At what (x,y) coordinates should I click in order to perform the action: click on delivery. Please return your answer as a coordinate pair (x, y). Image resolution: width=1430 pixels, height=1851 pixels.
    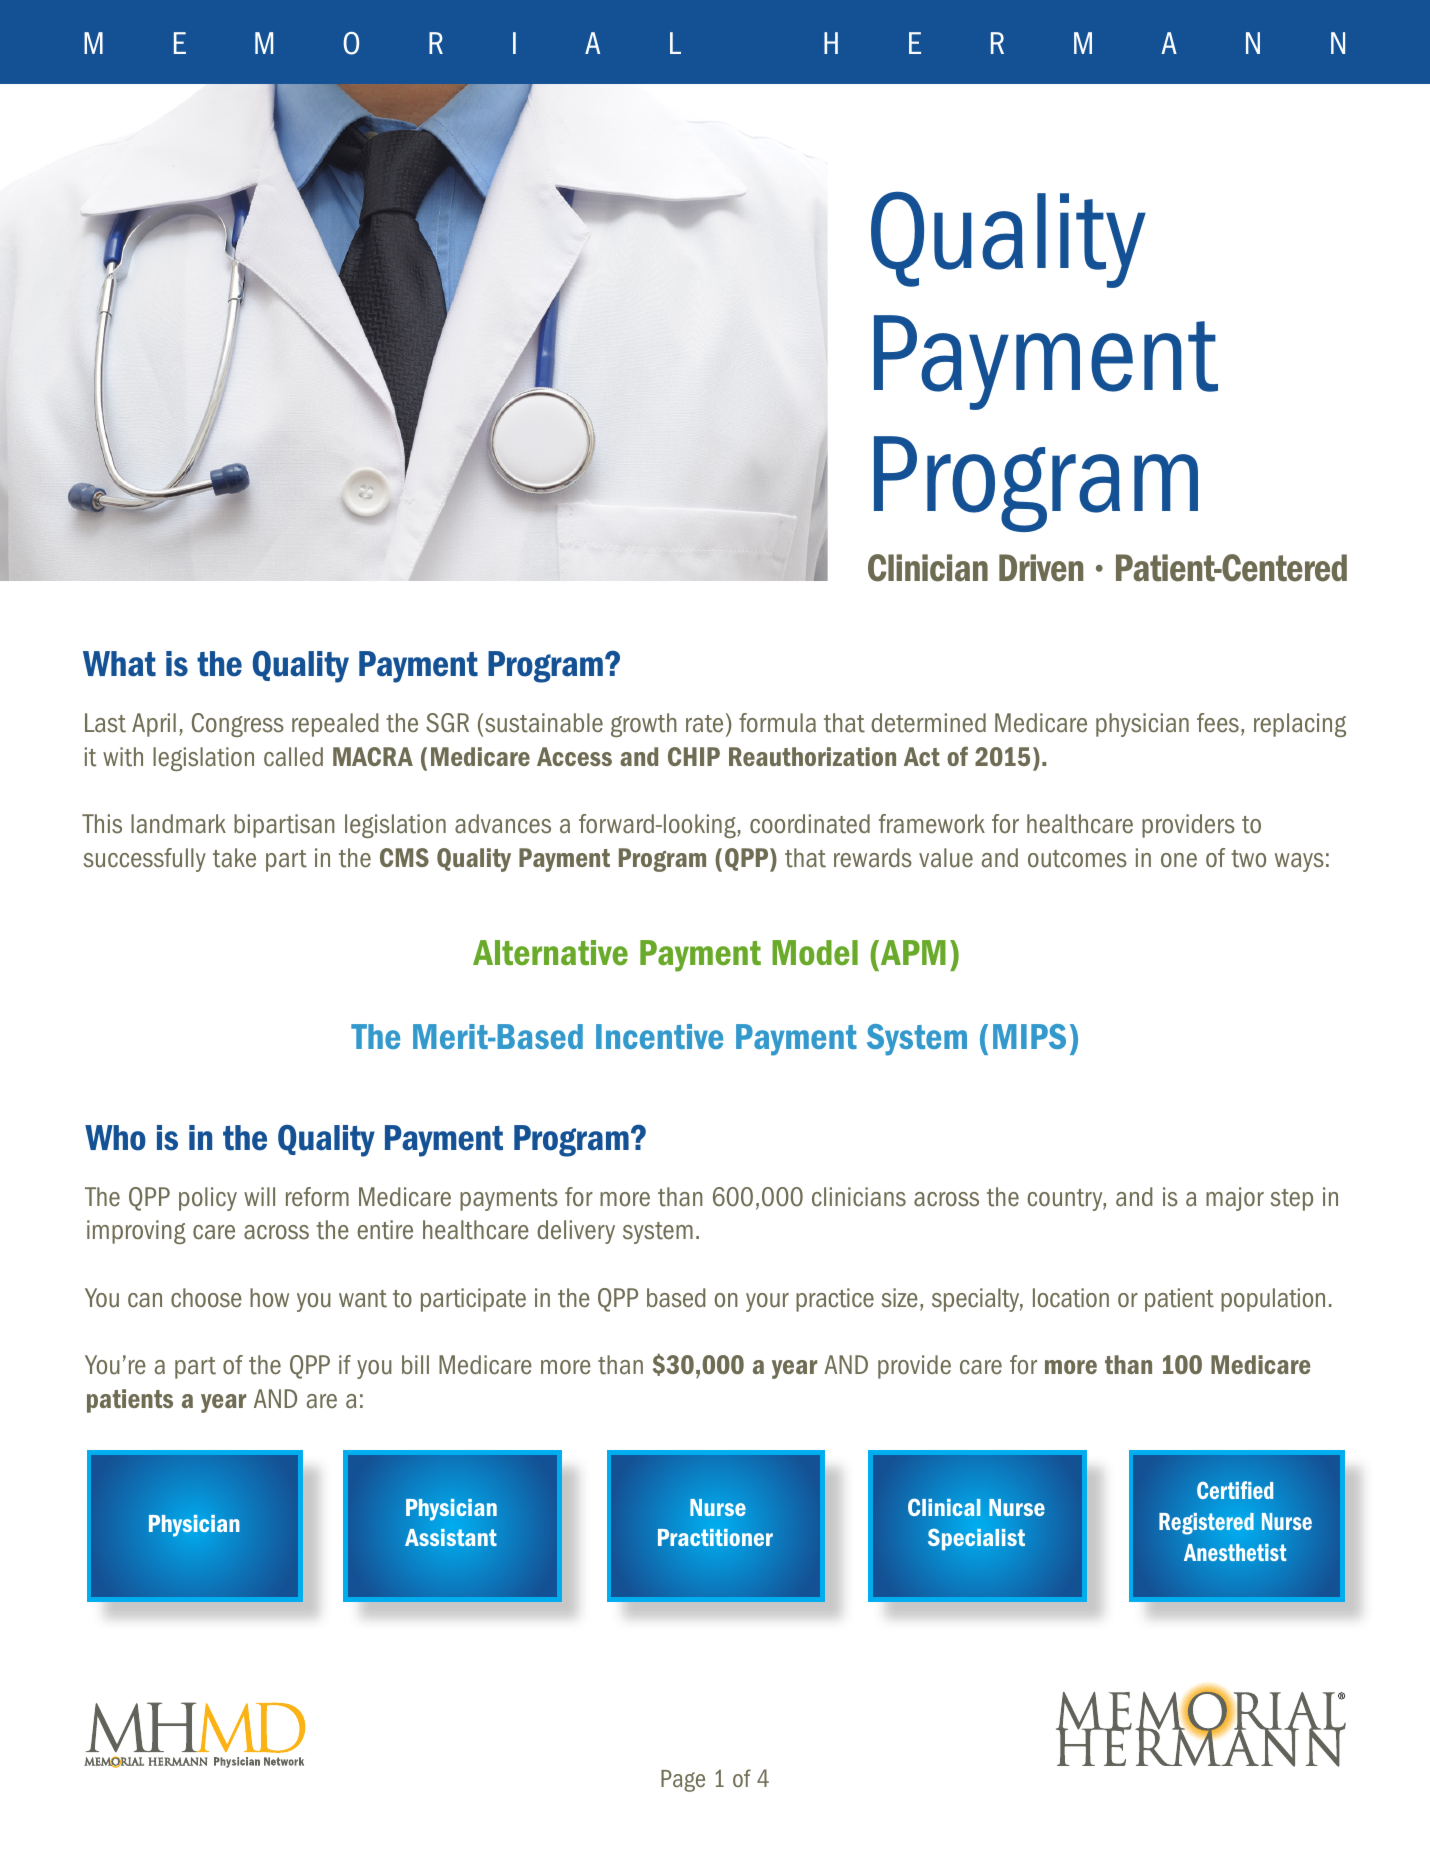
    Looking at the image, I should click on (576, 1232).
